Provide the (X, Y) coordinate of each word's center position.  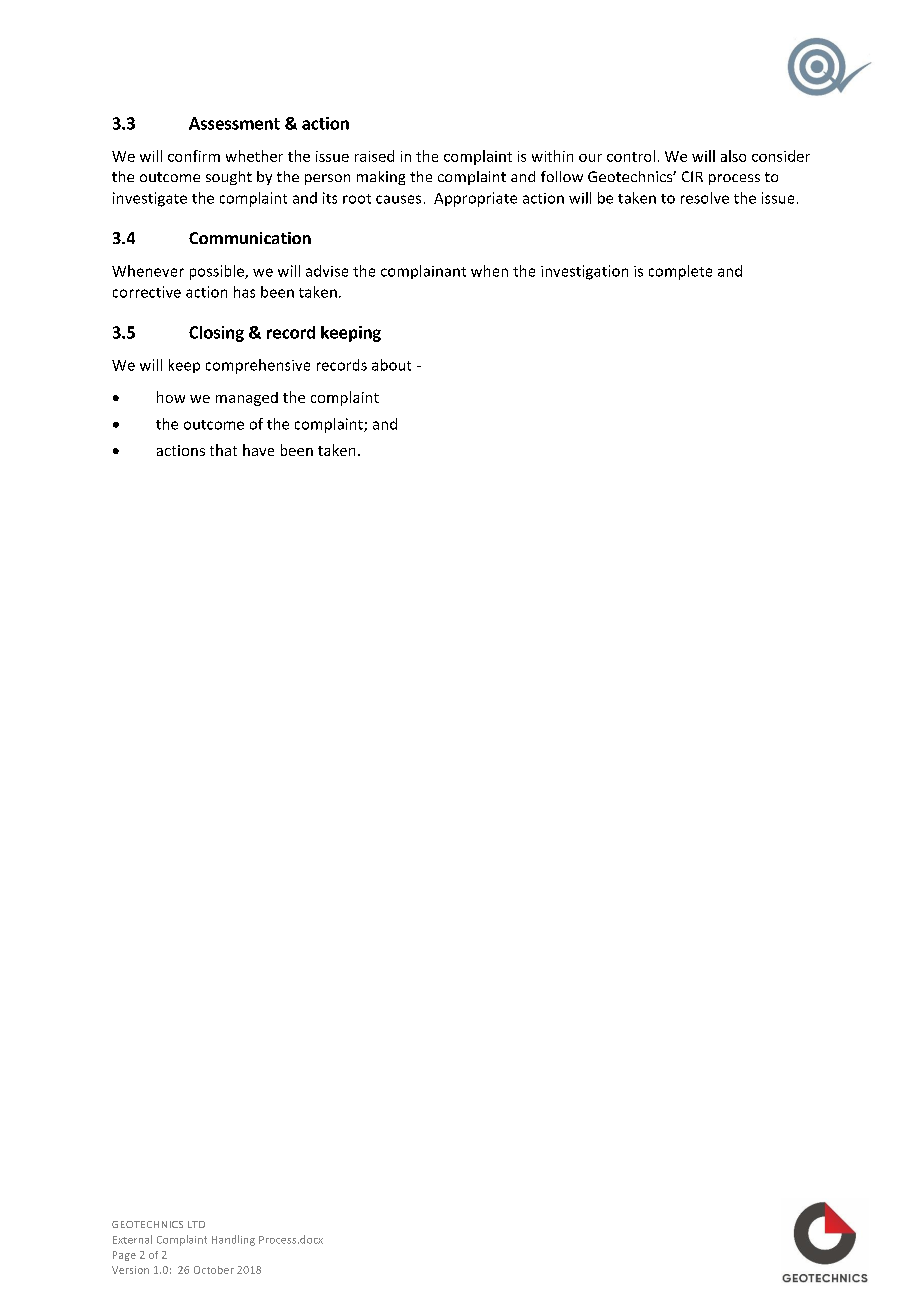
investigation (584, 272)
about (391, 365)
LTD (196, 1224)
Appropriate (475, 199)
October (214, 1270)
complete (680, 272)
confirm (194, 156)
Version (130, 1270)
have (258, 450)
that (223, 450)
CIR (692, 176)
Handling (233, 1240)
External (132, 1239)
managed (247, 399)
